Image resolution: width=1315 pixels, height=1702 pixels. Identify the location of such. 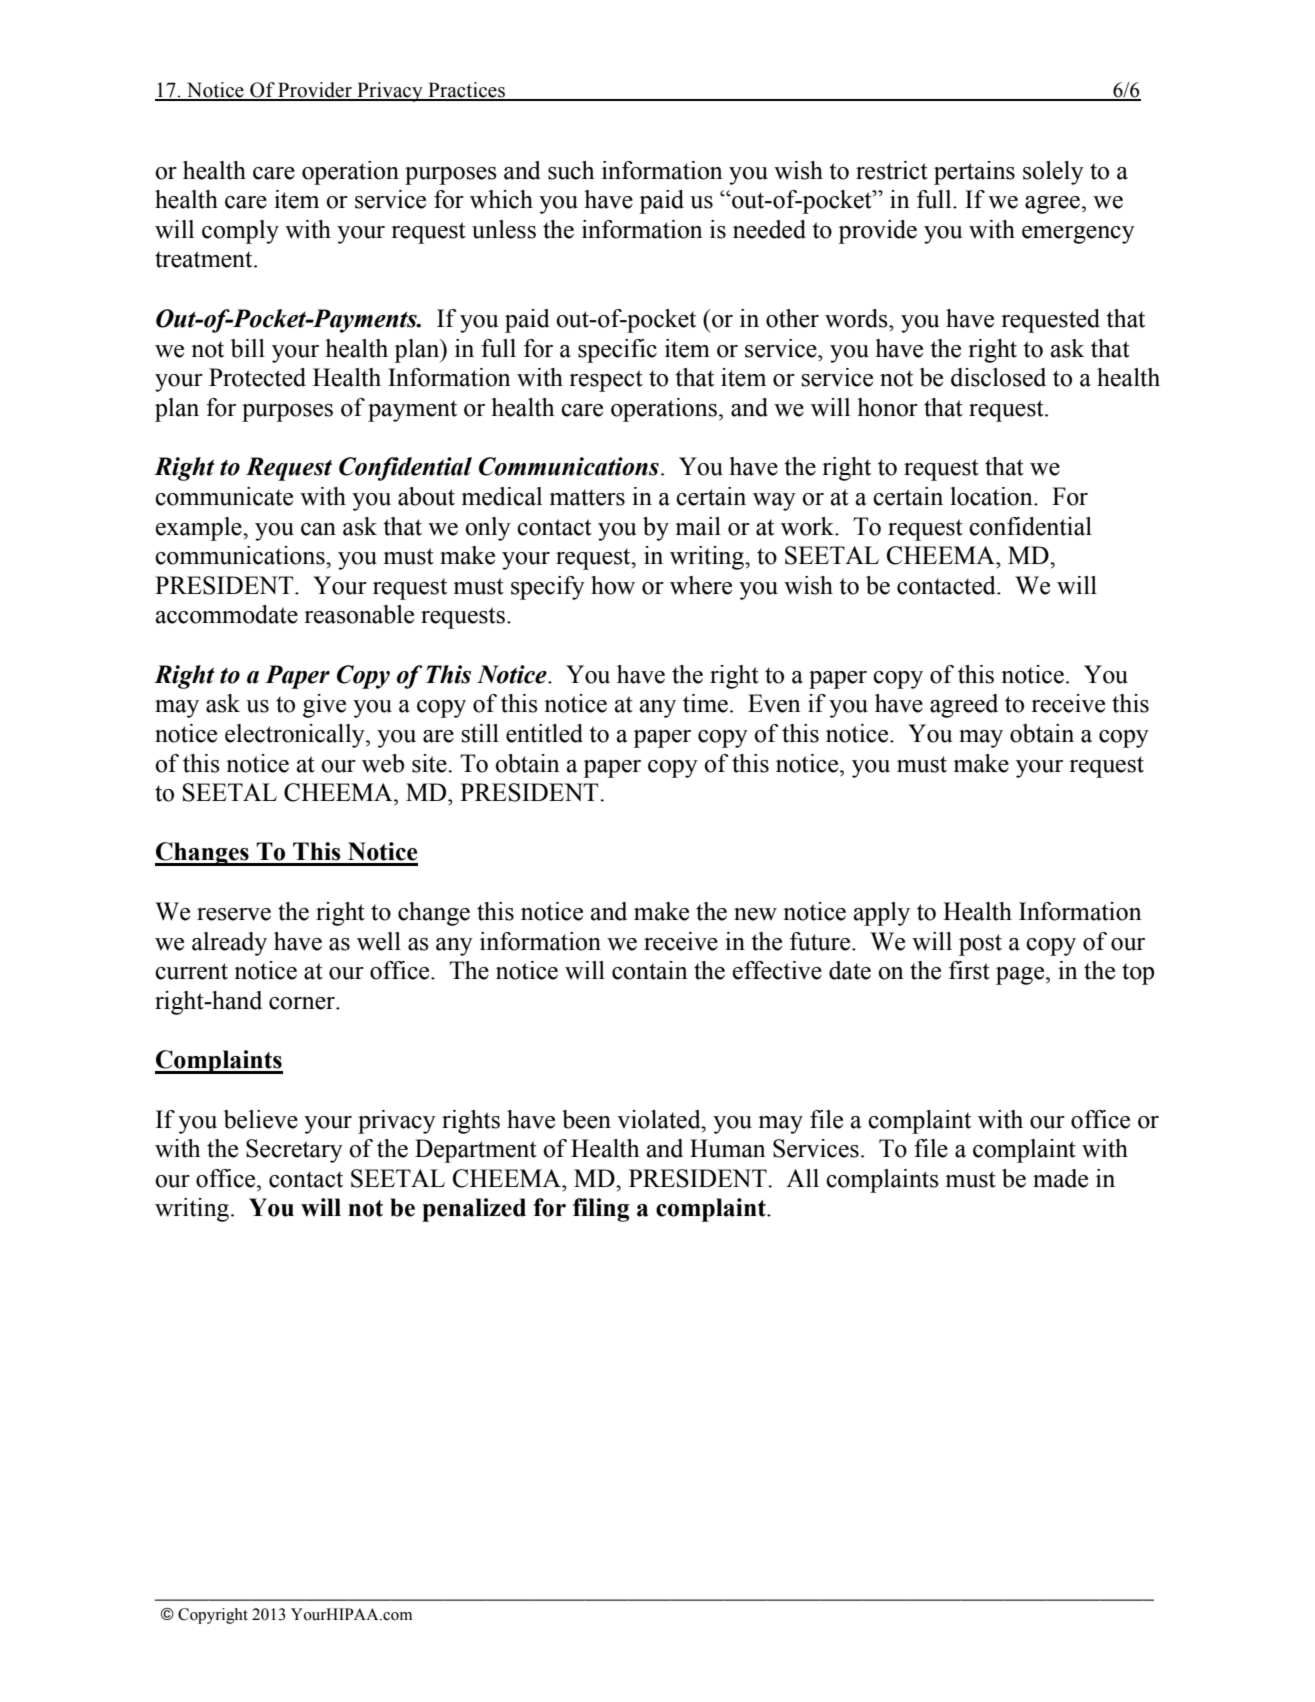
(571, 170).
